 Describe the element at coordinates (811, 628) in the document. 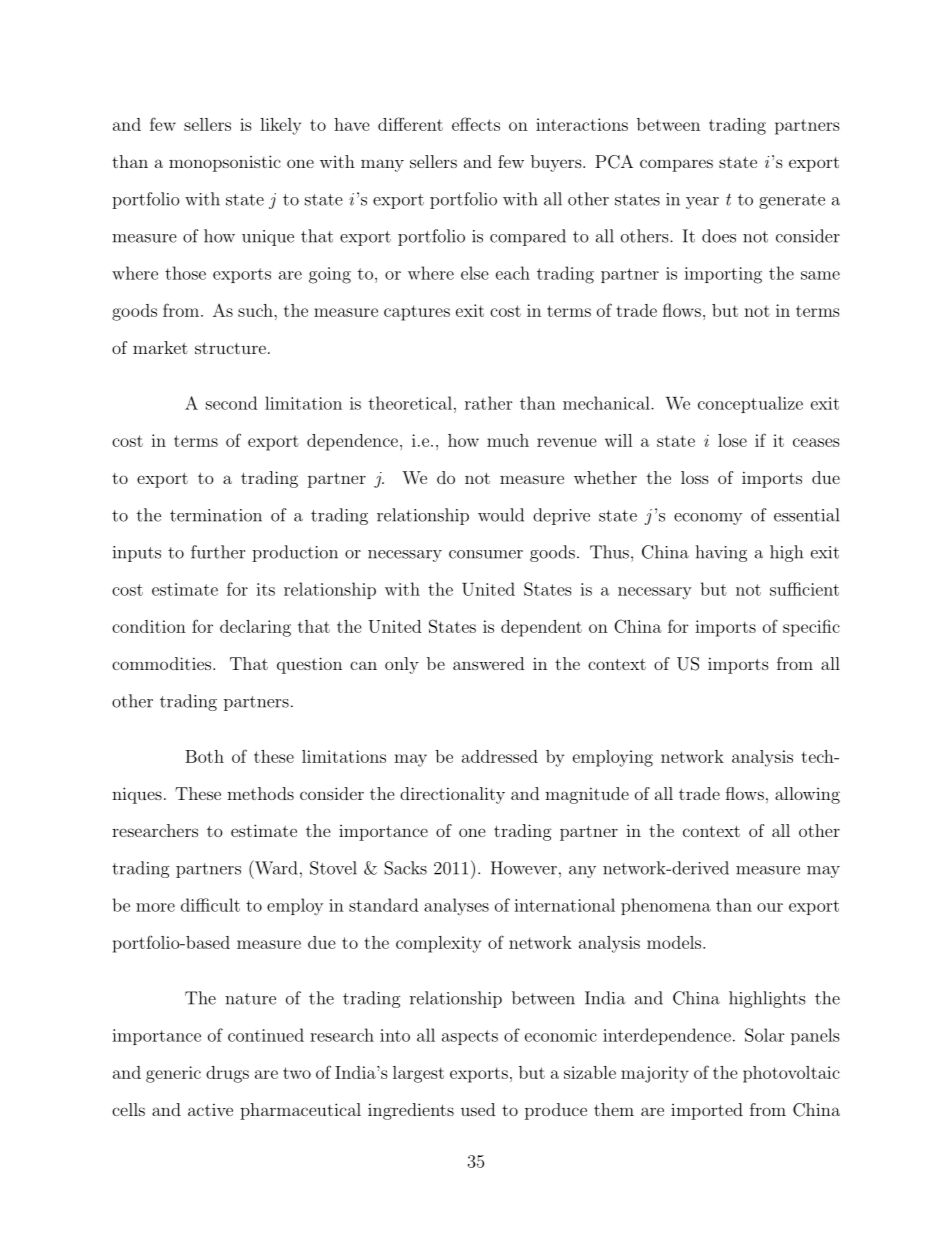

I see `specific` at that location.
